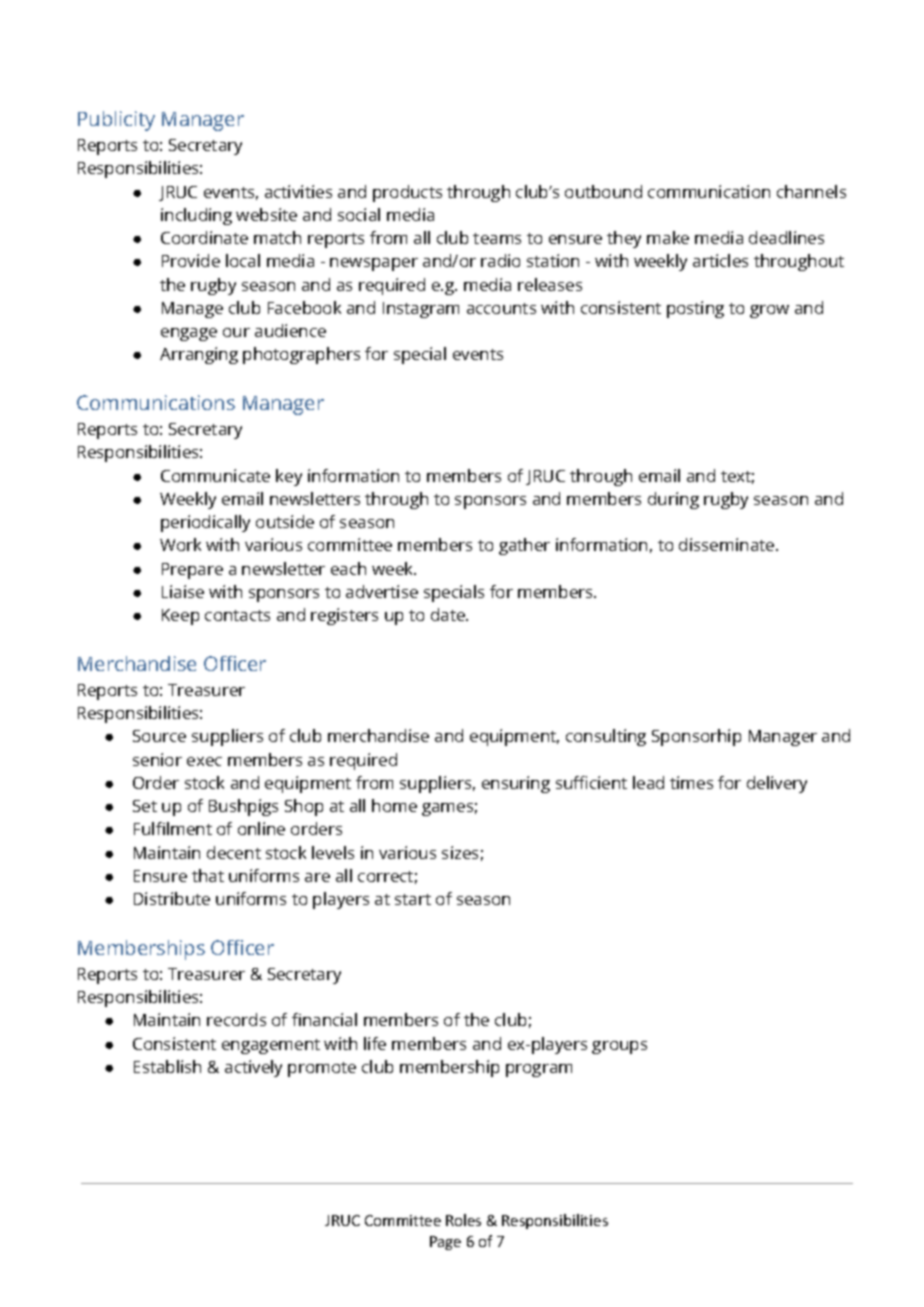 The width and height of the document is (924, 1307). I want to click on during, so click(673, 500).
